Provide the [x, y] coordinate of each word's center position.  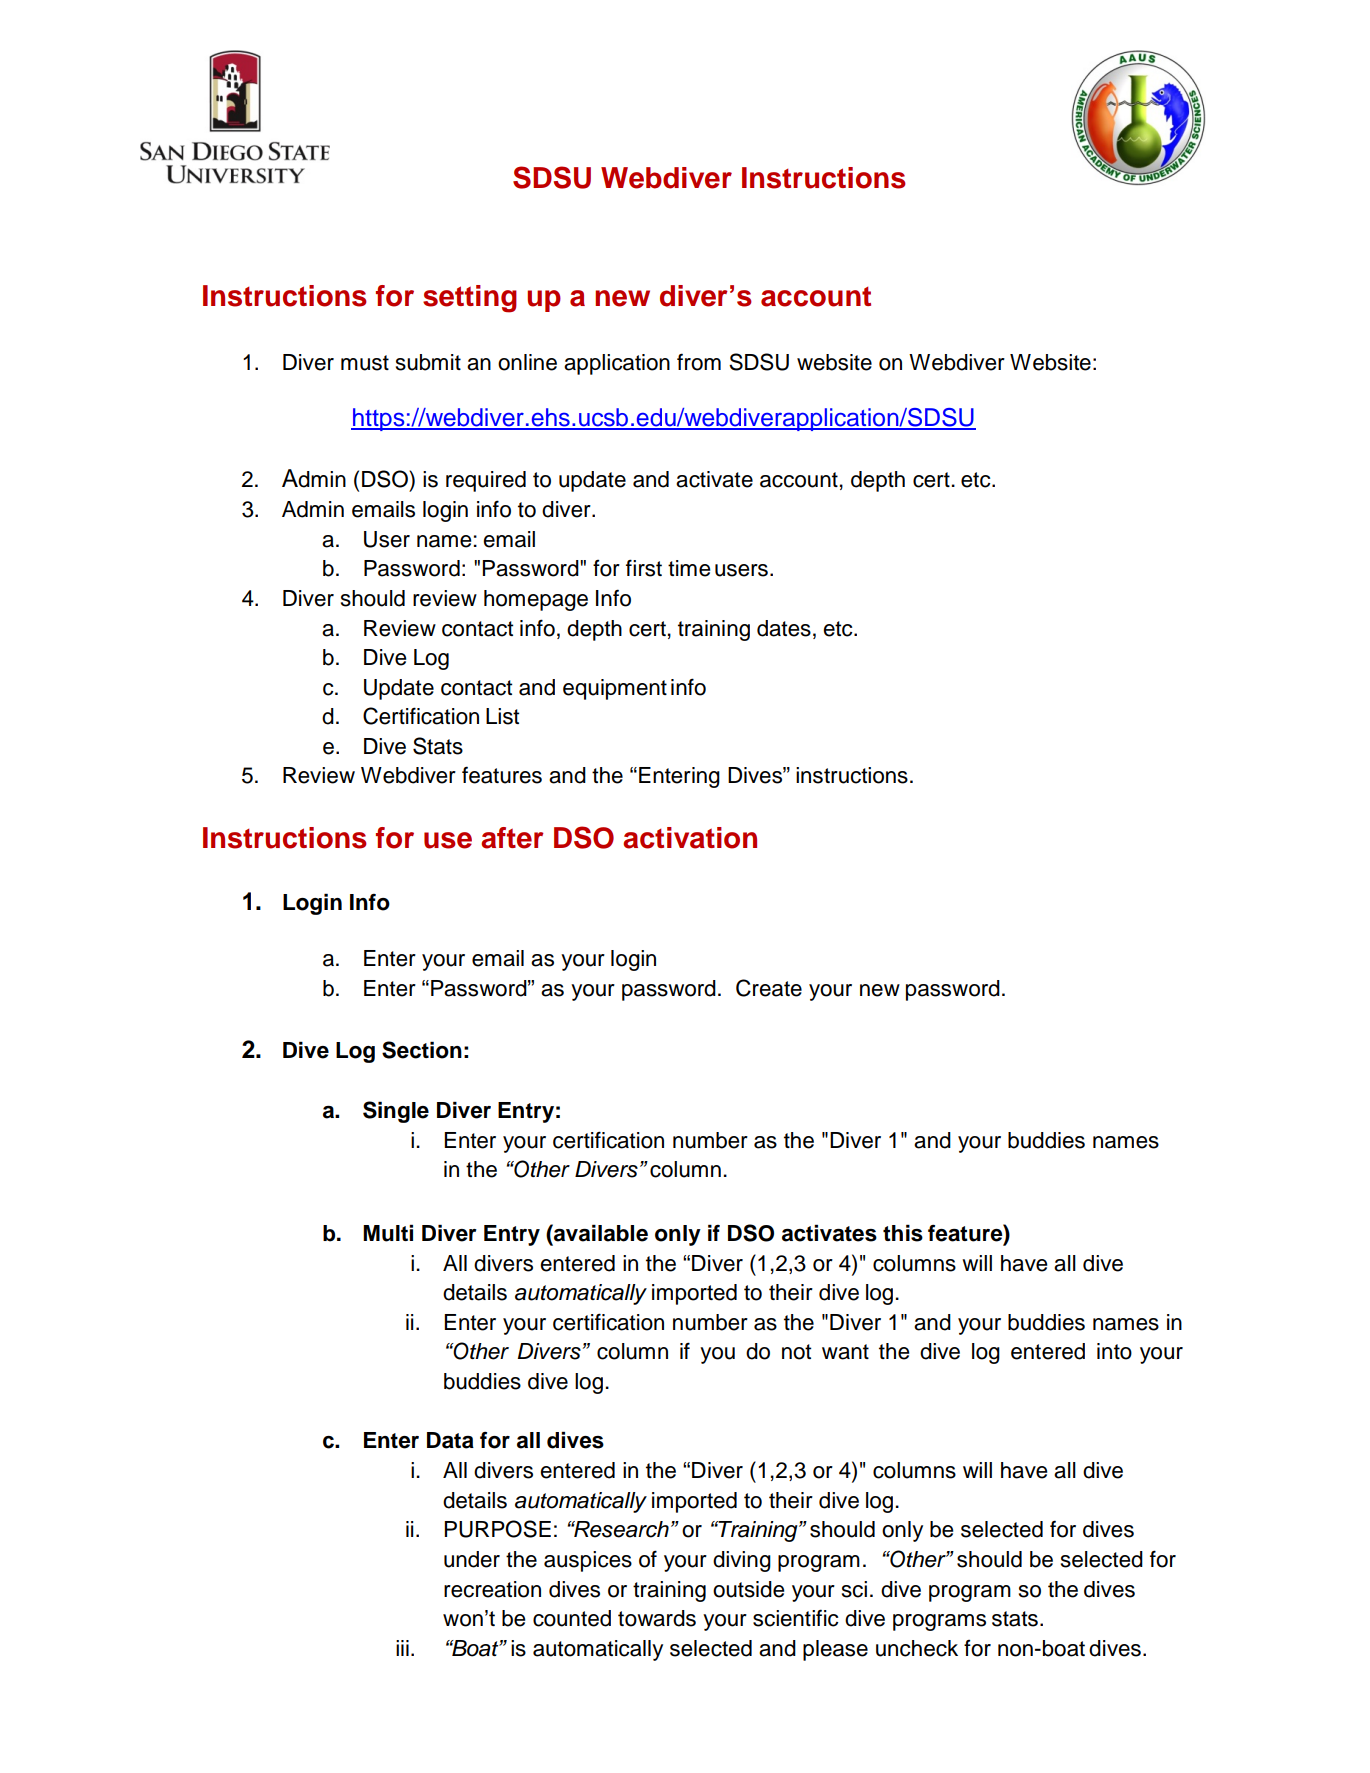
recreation [492, 1589]
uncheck [917, 1648]
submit [428, 362]
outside [748, 1589]
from [699, 362]
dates [784, 628]
